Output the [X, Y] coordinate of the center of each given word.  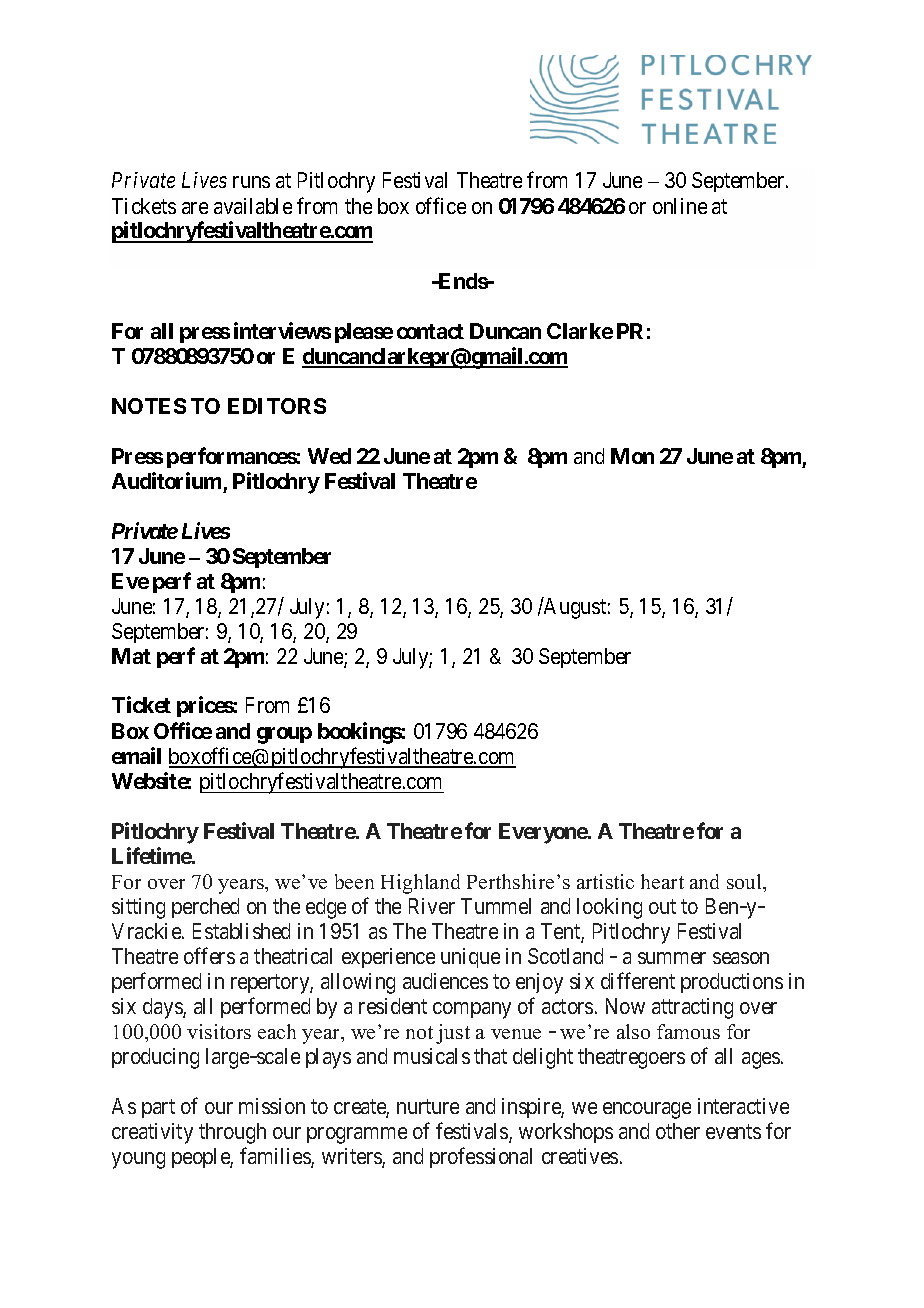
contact [430, 331]
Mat [131, 656]
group [284, 735]
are [195, 208]
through [232, 1133]
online [680, 206]
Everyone [544, 833]
